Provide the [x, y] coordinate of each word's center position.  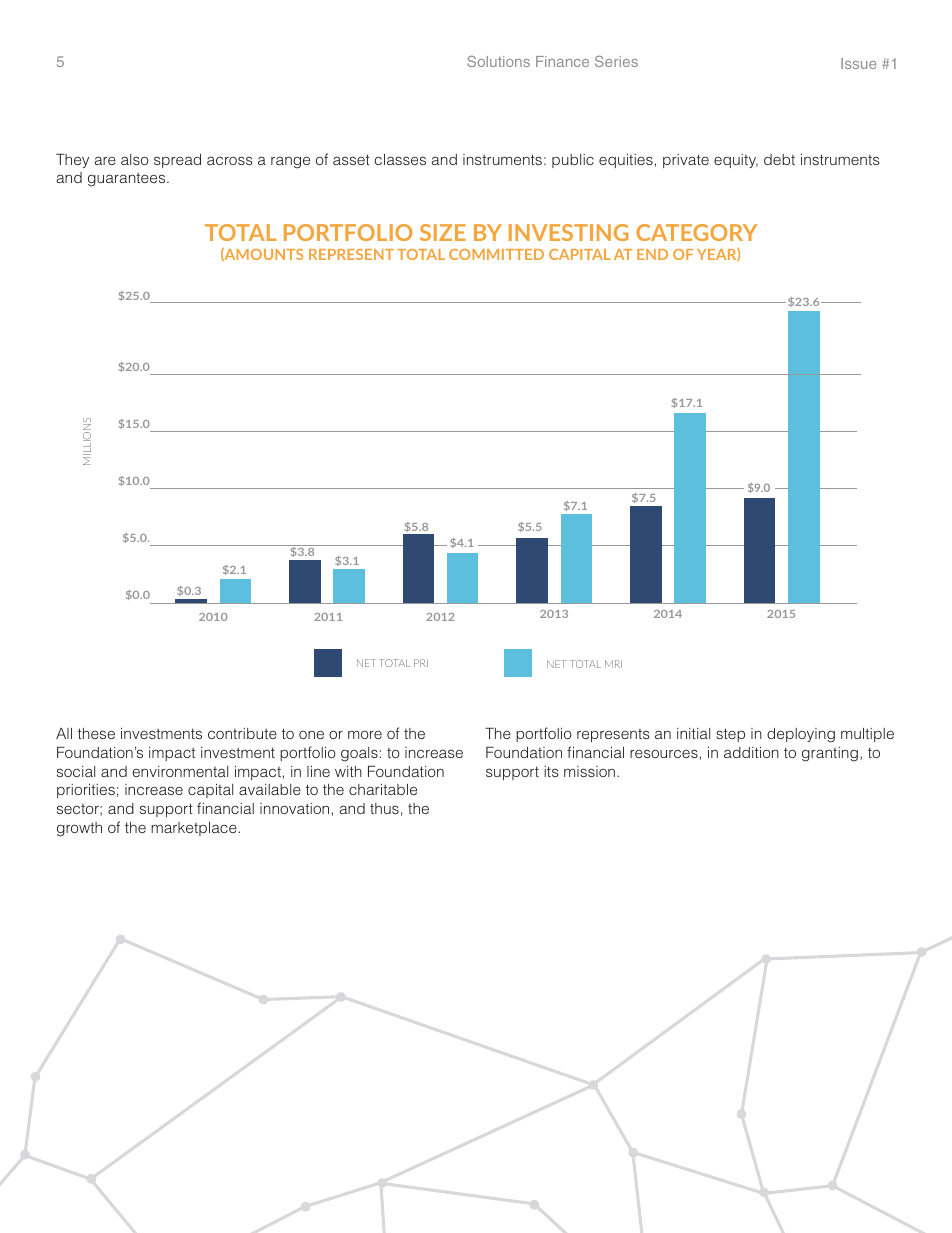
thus [384, 808]
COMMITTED [496, 254]
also [135, 159]
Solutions [498, 61]
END [652, 254]
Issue [858, 63]
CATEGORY [696, 232]
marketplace [194, 829]
